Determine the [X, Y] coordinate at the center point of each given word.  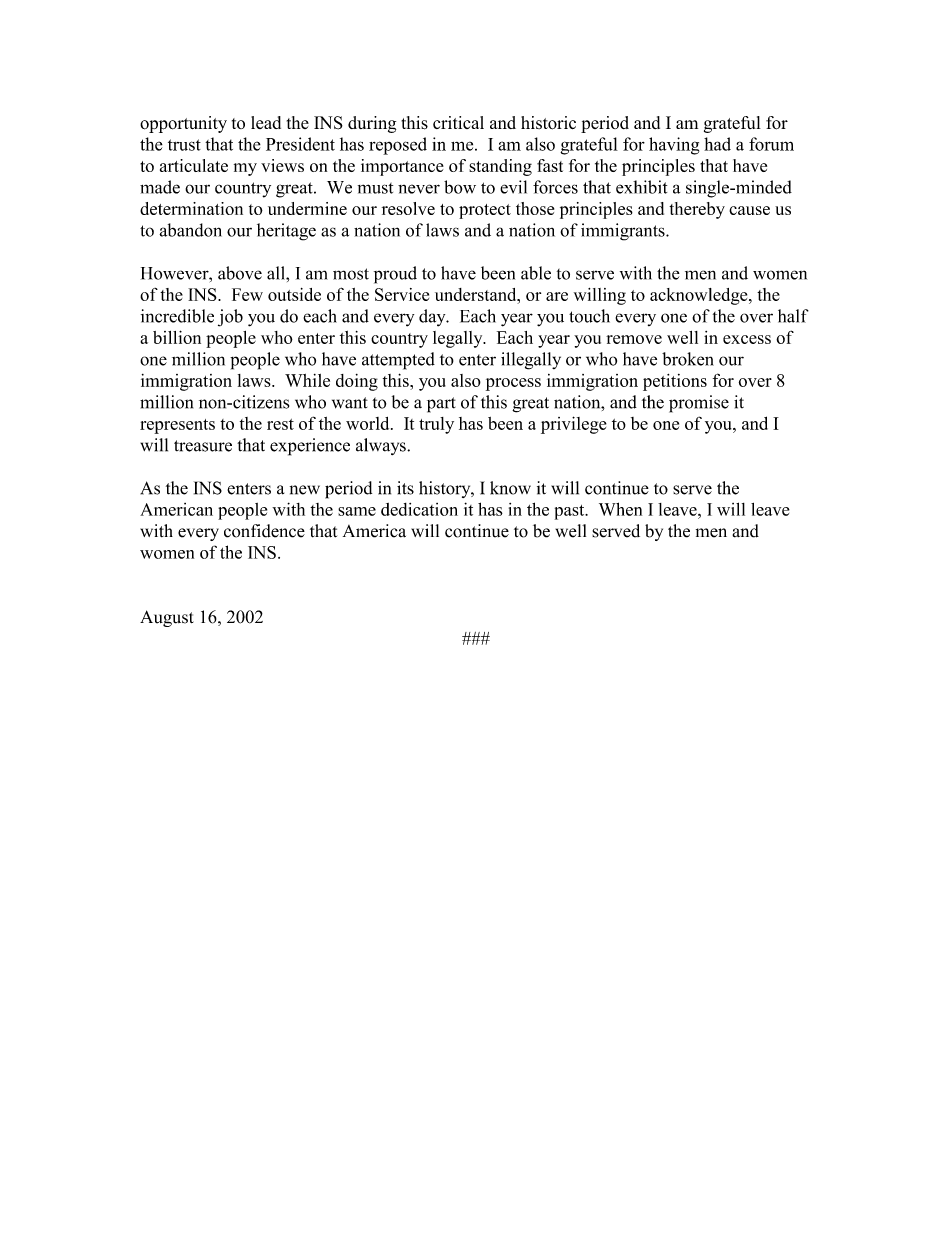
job [230, 318]
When [620, 509]
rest [280, 424]
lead [266, 122]
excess [747, 339]
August [167, 618]
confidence [264, 531]
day [433, 318]
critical [458, 122]
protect [485, 211]
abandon [190, 230]
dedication [419, 509]
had [717, 144]
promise [699, 404]
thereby [697, 210]
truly [436, 425]
